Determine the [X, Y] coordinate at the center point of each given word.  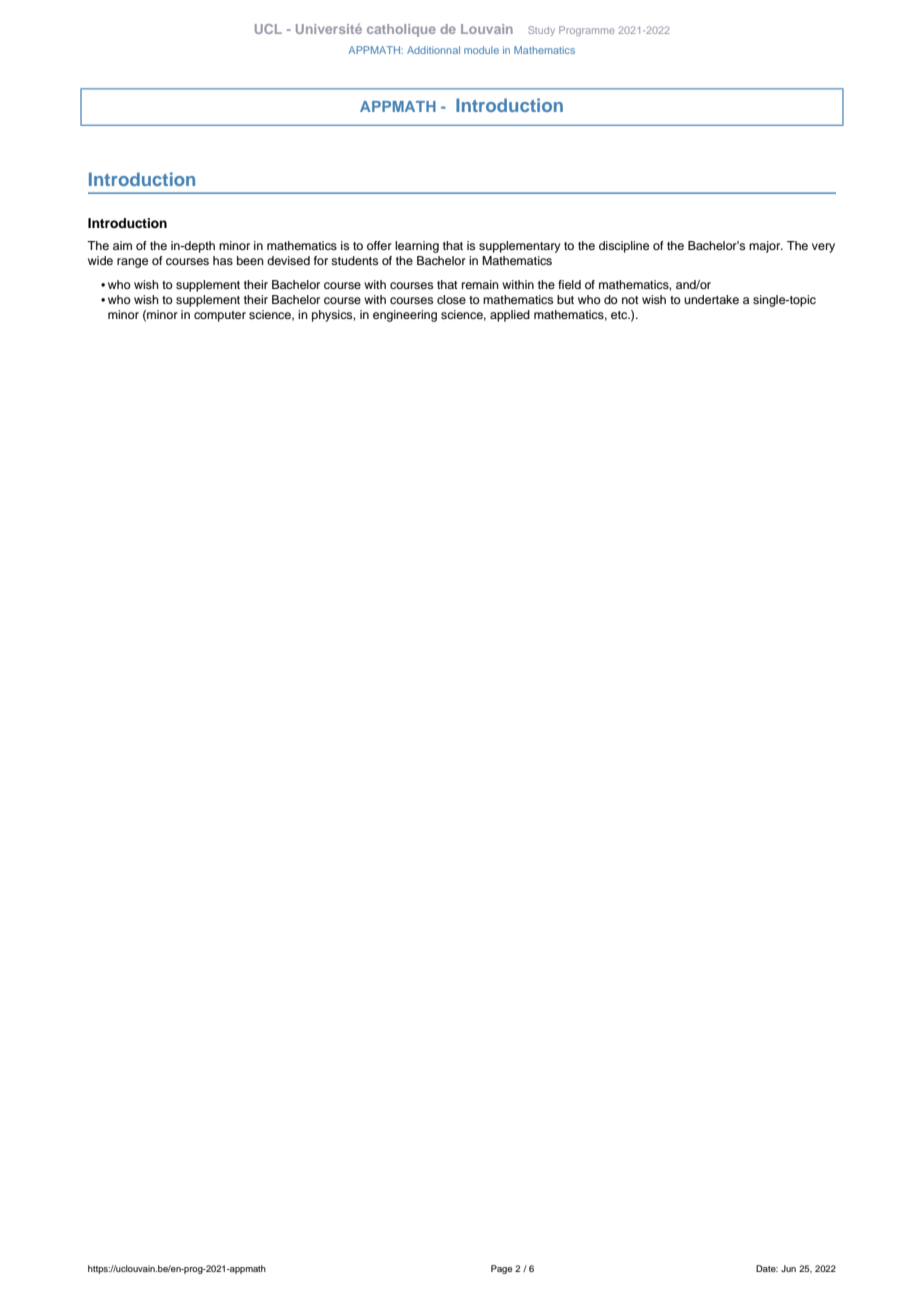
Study [541, 31]
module [481, 50]
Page [501, 1269]
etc [620, 315]
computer [220, 316]
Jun [788, 1268]
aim [122, 245]
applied [510, 316]
